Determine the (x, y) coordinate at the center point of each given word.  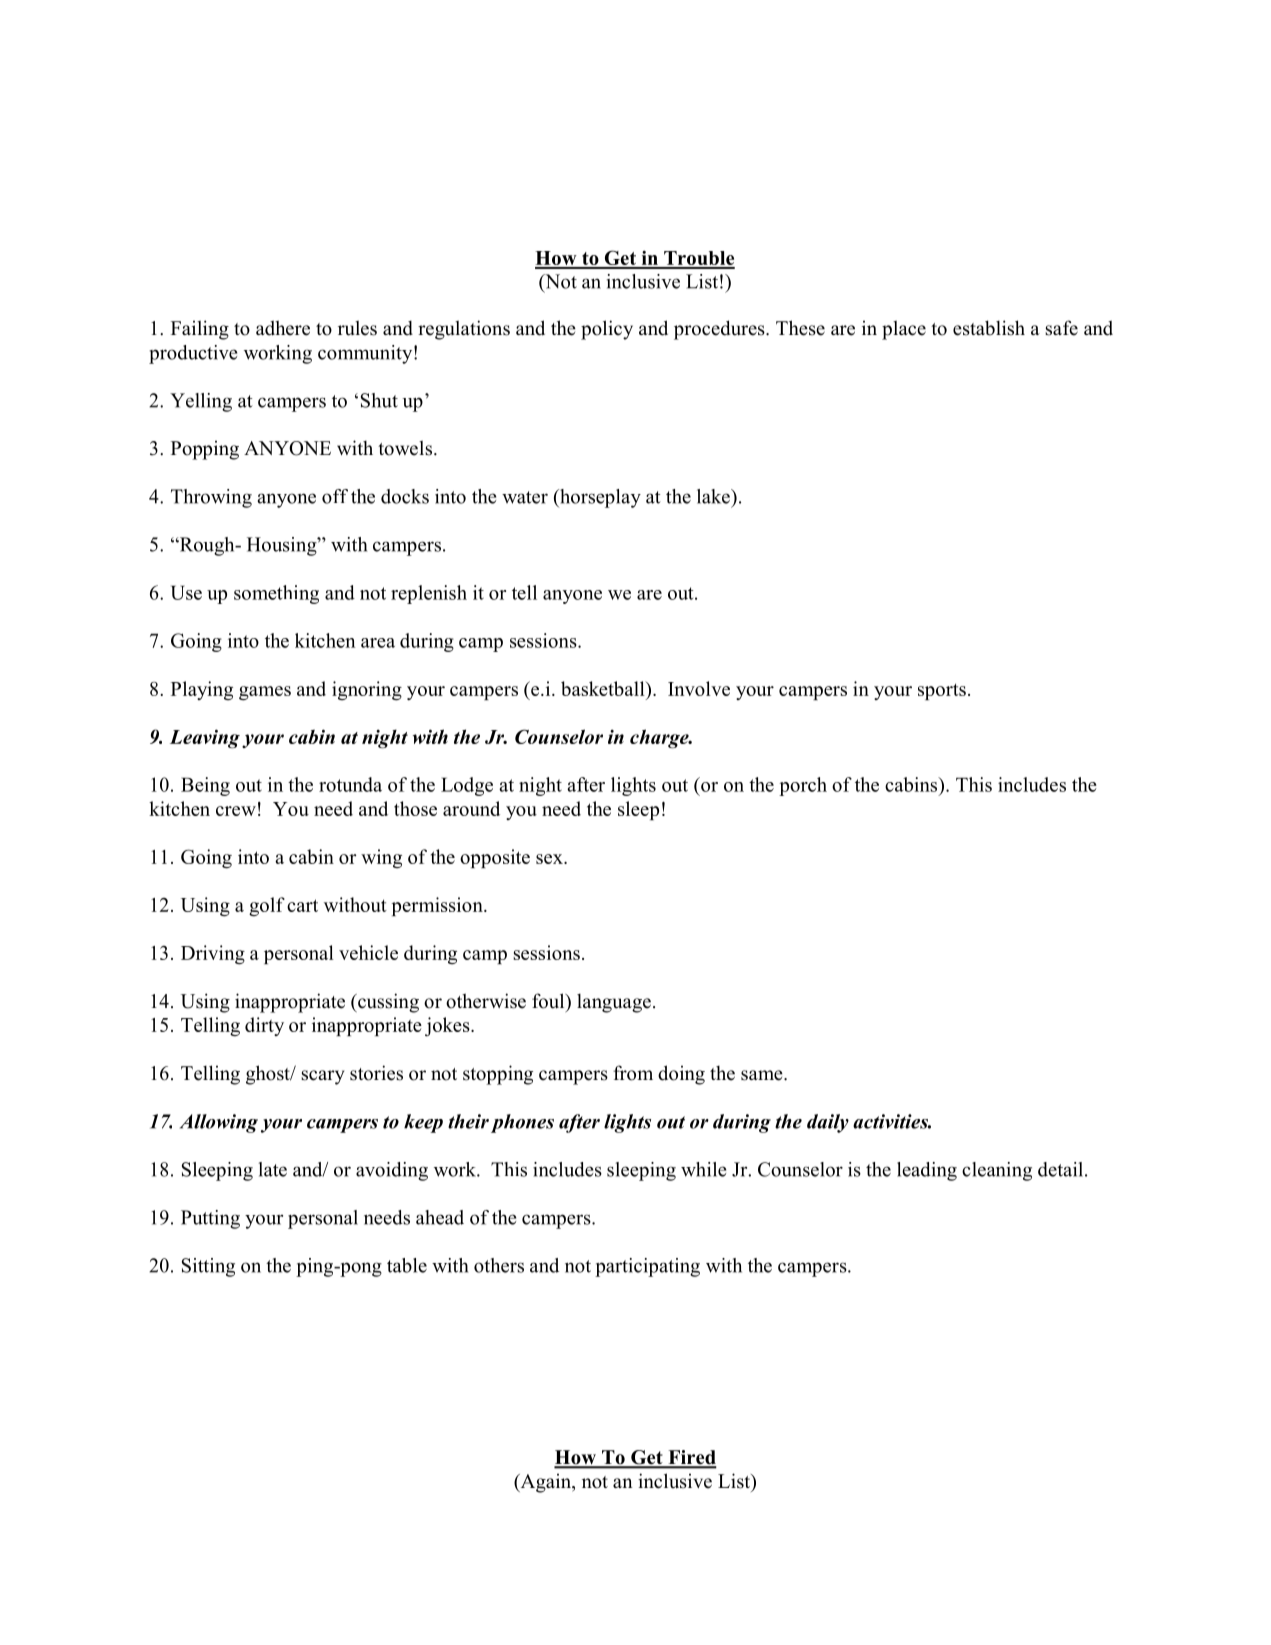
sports (942, 692)
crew (236, 811)
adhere (283, 328)
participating (647, 1267)
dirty (264, 1026)
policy (607, 330)
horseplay (599, 498)
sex (550, 859)
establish (989, 328)
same (763, 1075)
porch (803, 786)
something (276, 594)
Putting (210, 1219)
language (614, 1003)
